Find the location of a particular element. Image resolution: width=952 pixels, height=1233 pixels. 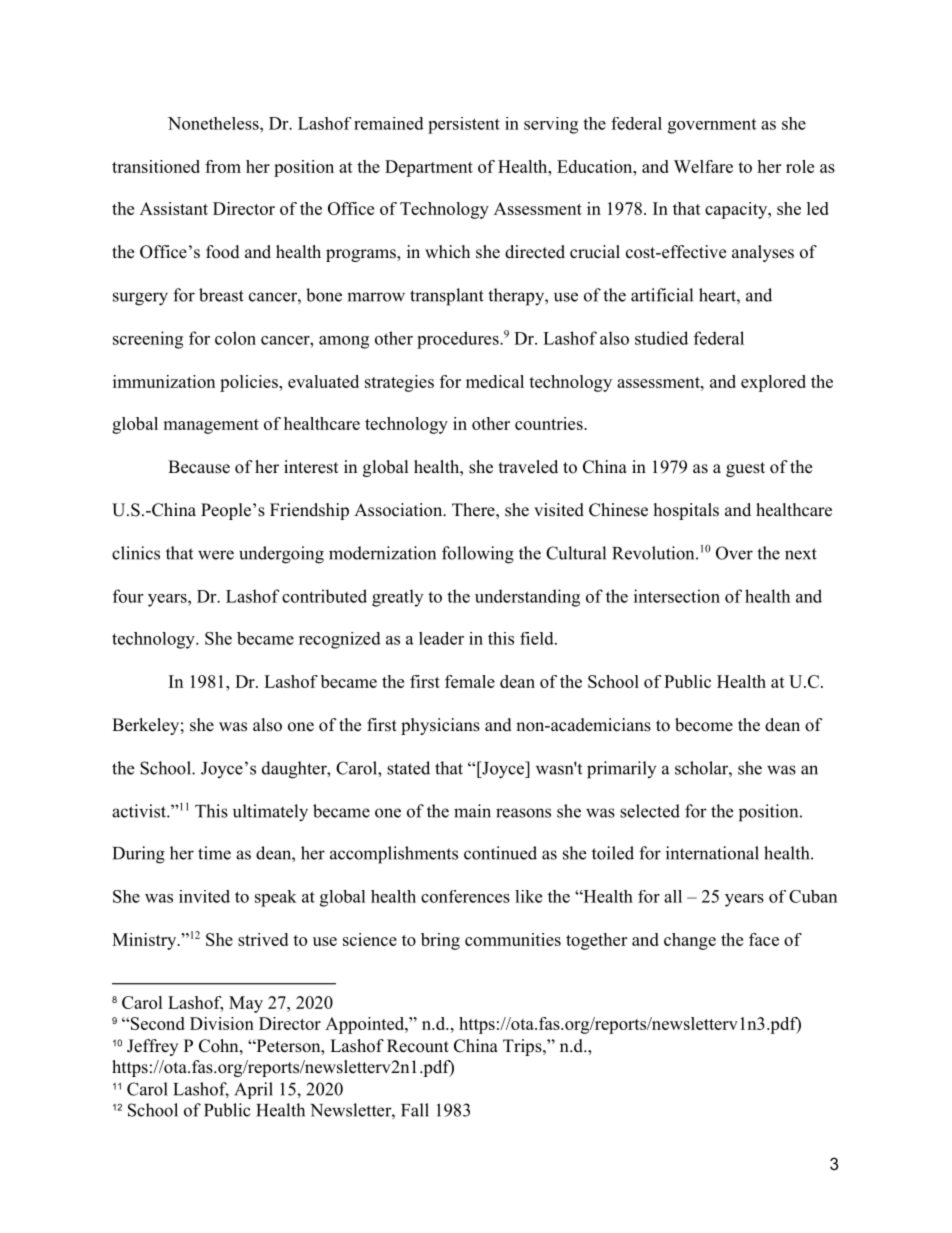

policies is located at coordinates (250, 383).
